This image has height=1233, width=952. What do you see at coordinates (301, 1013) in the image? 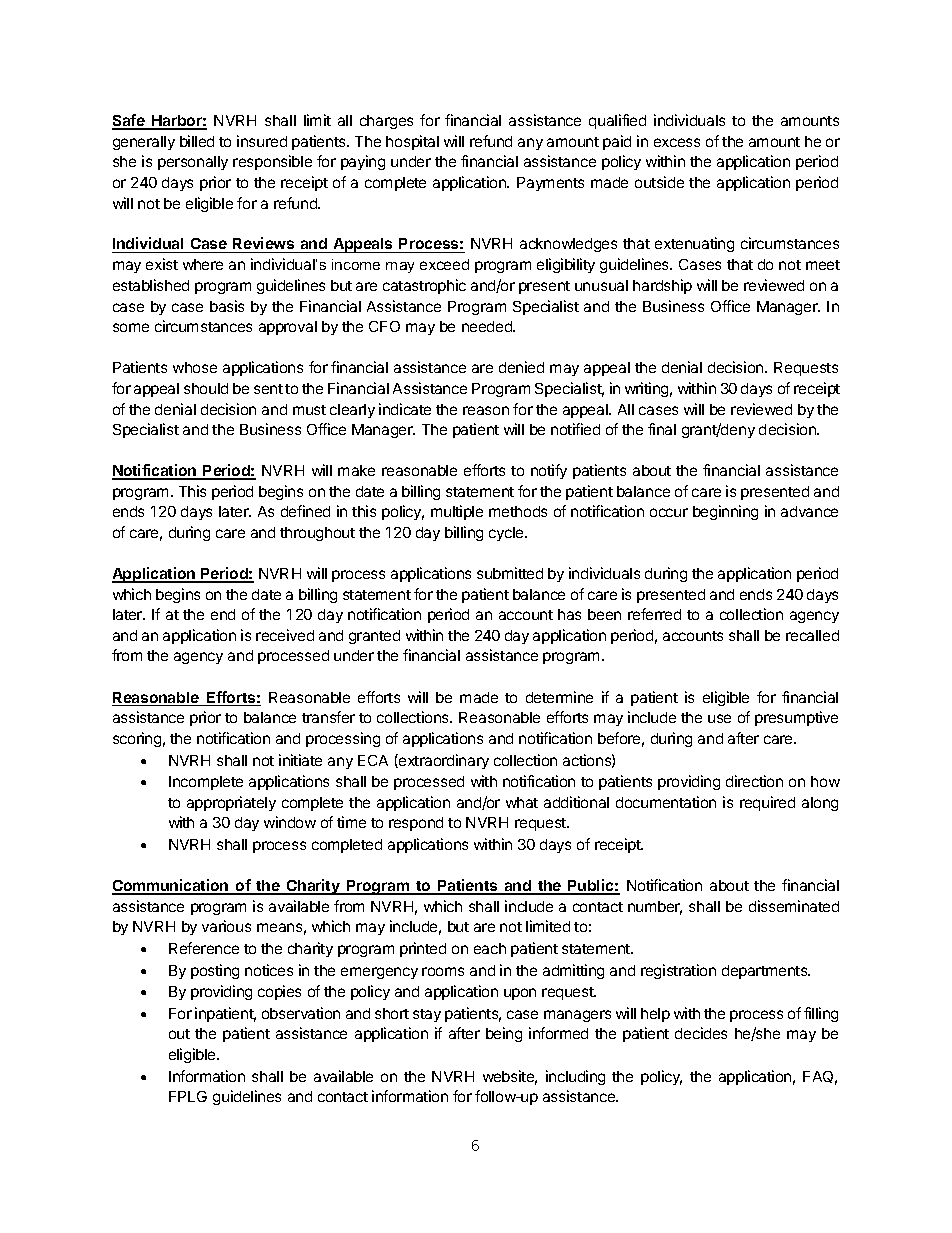
I see `observation` at bounding box center [301, 1013].
